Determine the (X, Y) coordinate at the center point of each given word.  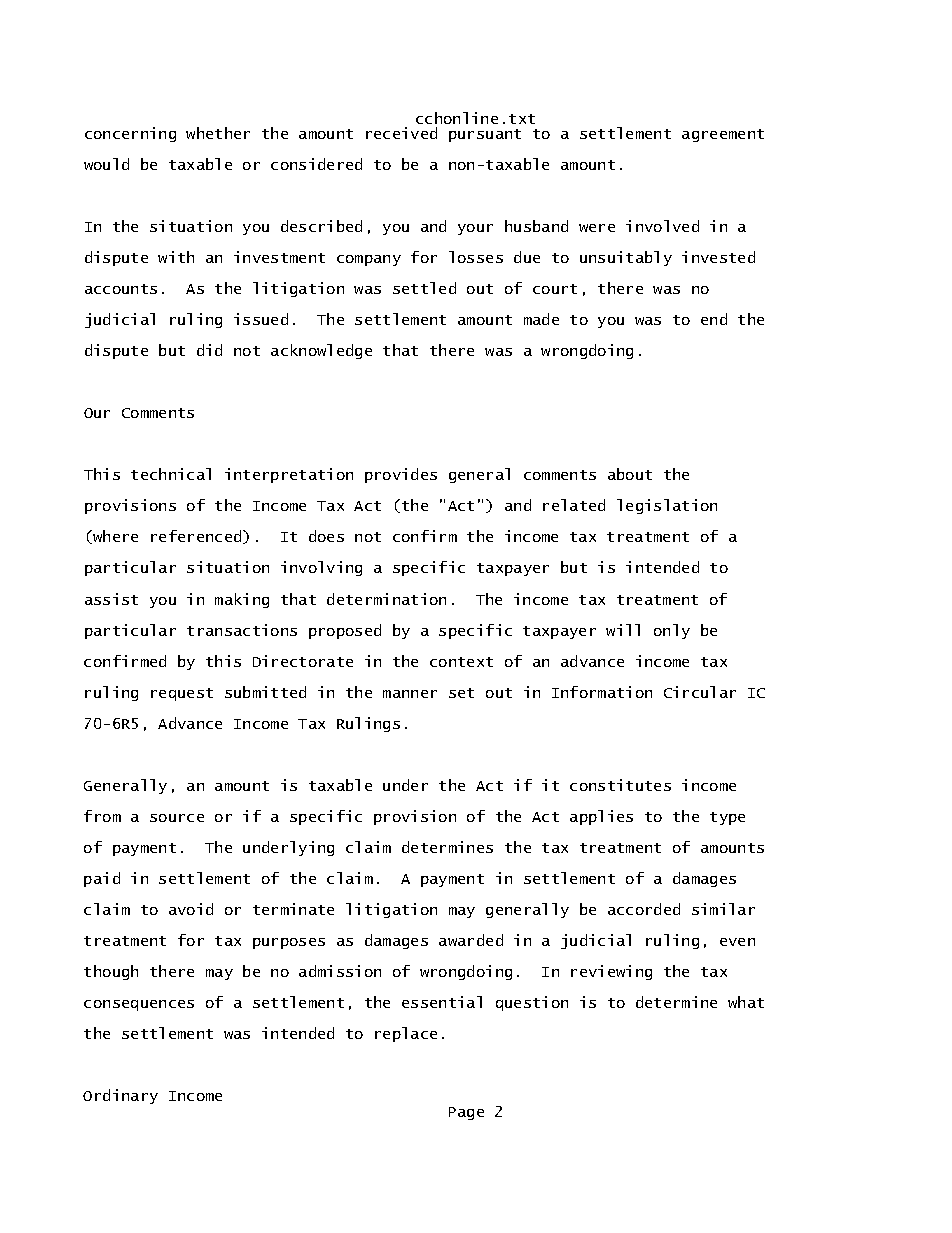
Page (466, 1113)
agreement (723, 135)
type (727, 818)
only (672, 631)
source (177, 818)
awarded (471, 940)
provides (401, 475)
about (630, 474)
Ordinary (120, 1096)
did (209, 350)
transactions (242, 630)
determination (386, 599)
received (401, 133)
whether (218, 133)
